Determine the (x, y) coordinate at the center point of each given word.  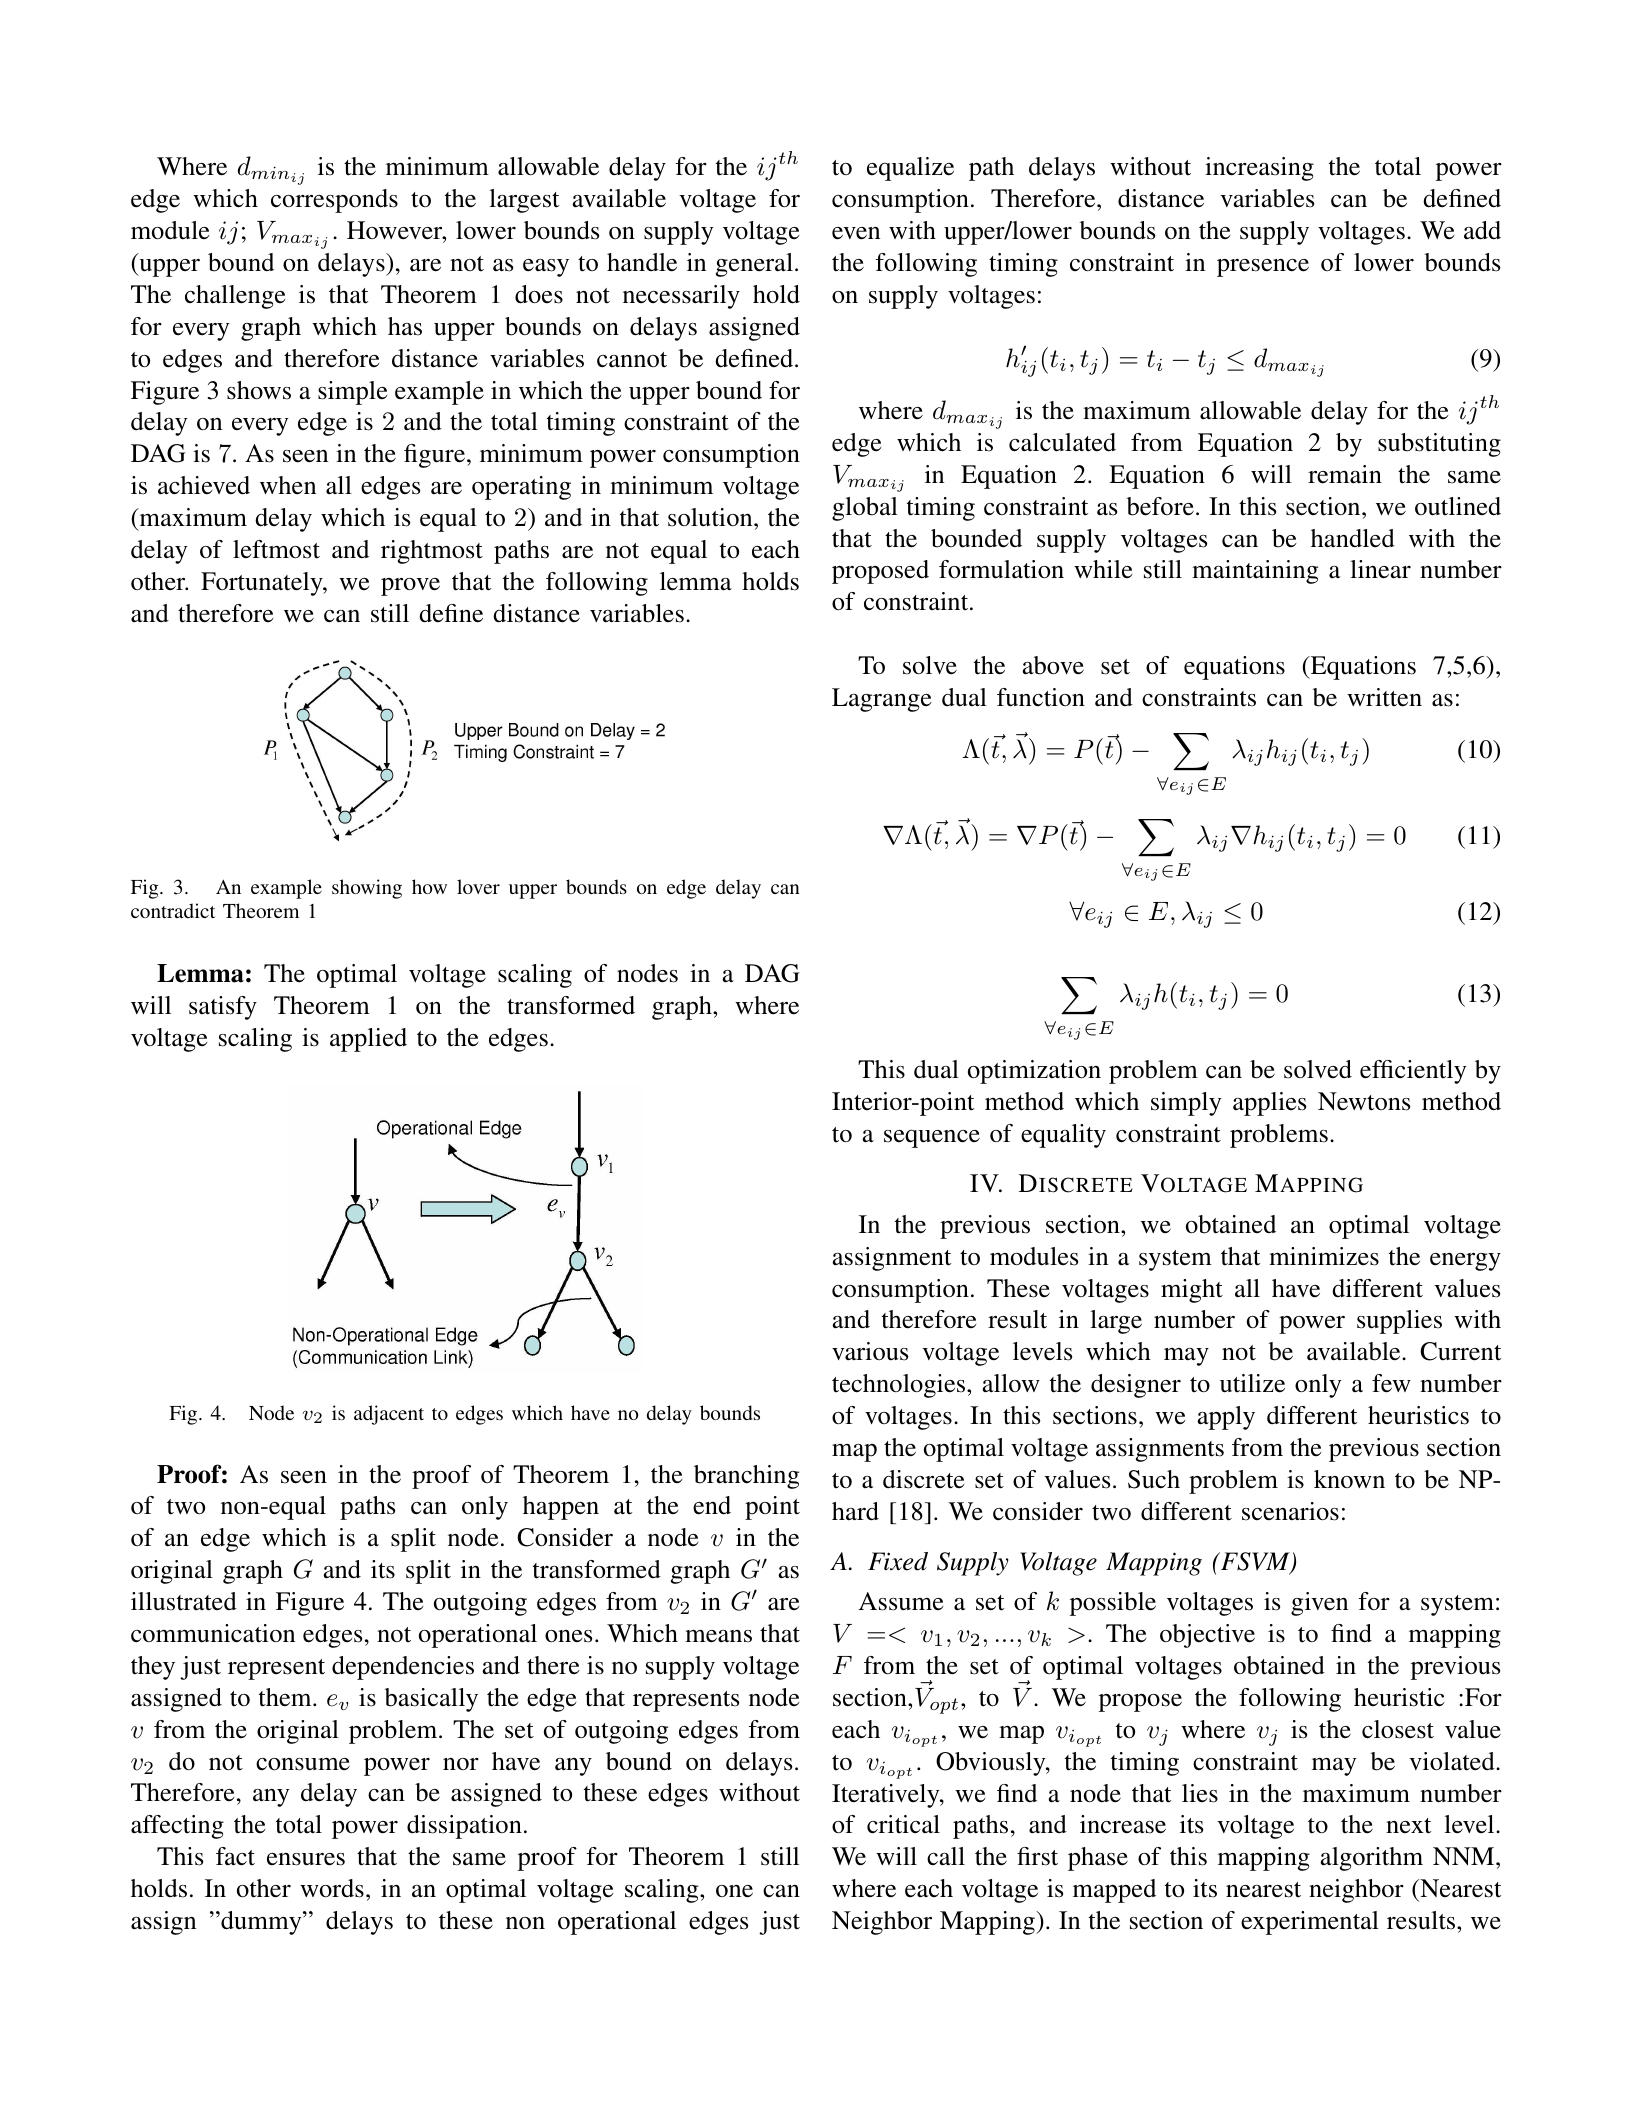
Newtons (1364, 1101)
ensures (306, 1859)
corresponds (334, 201)
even (856, 233)
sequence (932, 1138)
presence (1263, 268)
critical (903, 1824)
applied (368, 1040)
